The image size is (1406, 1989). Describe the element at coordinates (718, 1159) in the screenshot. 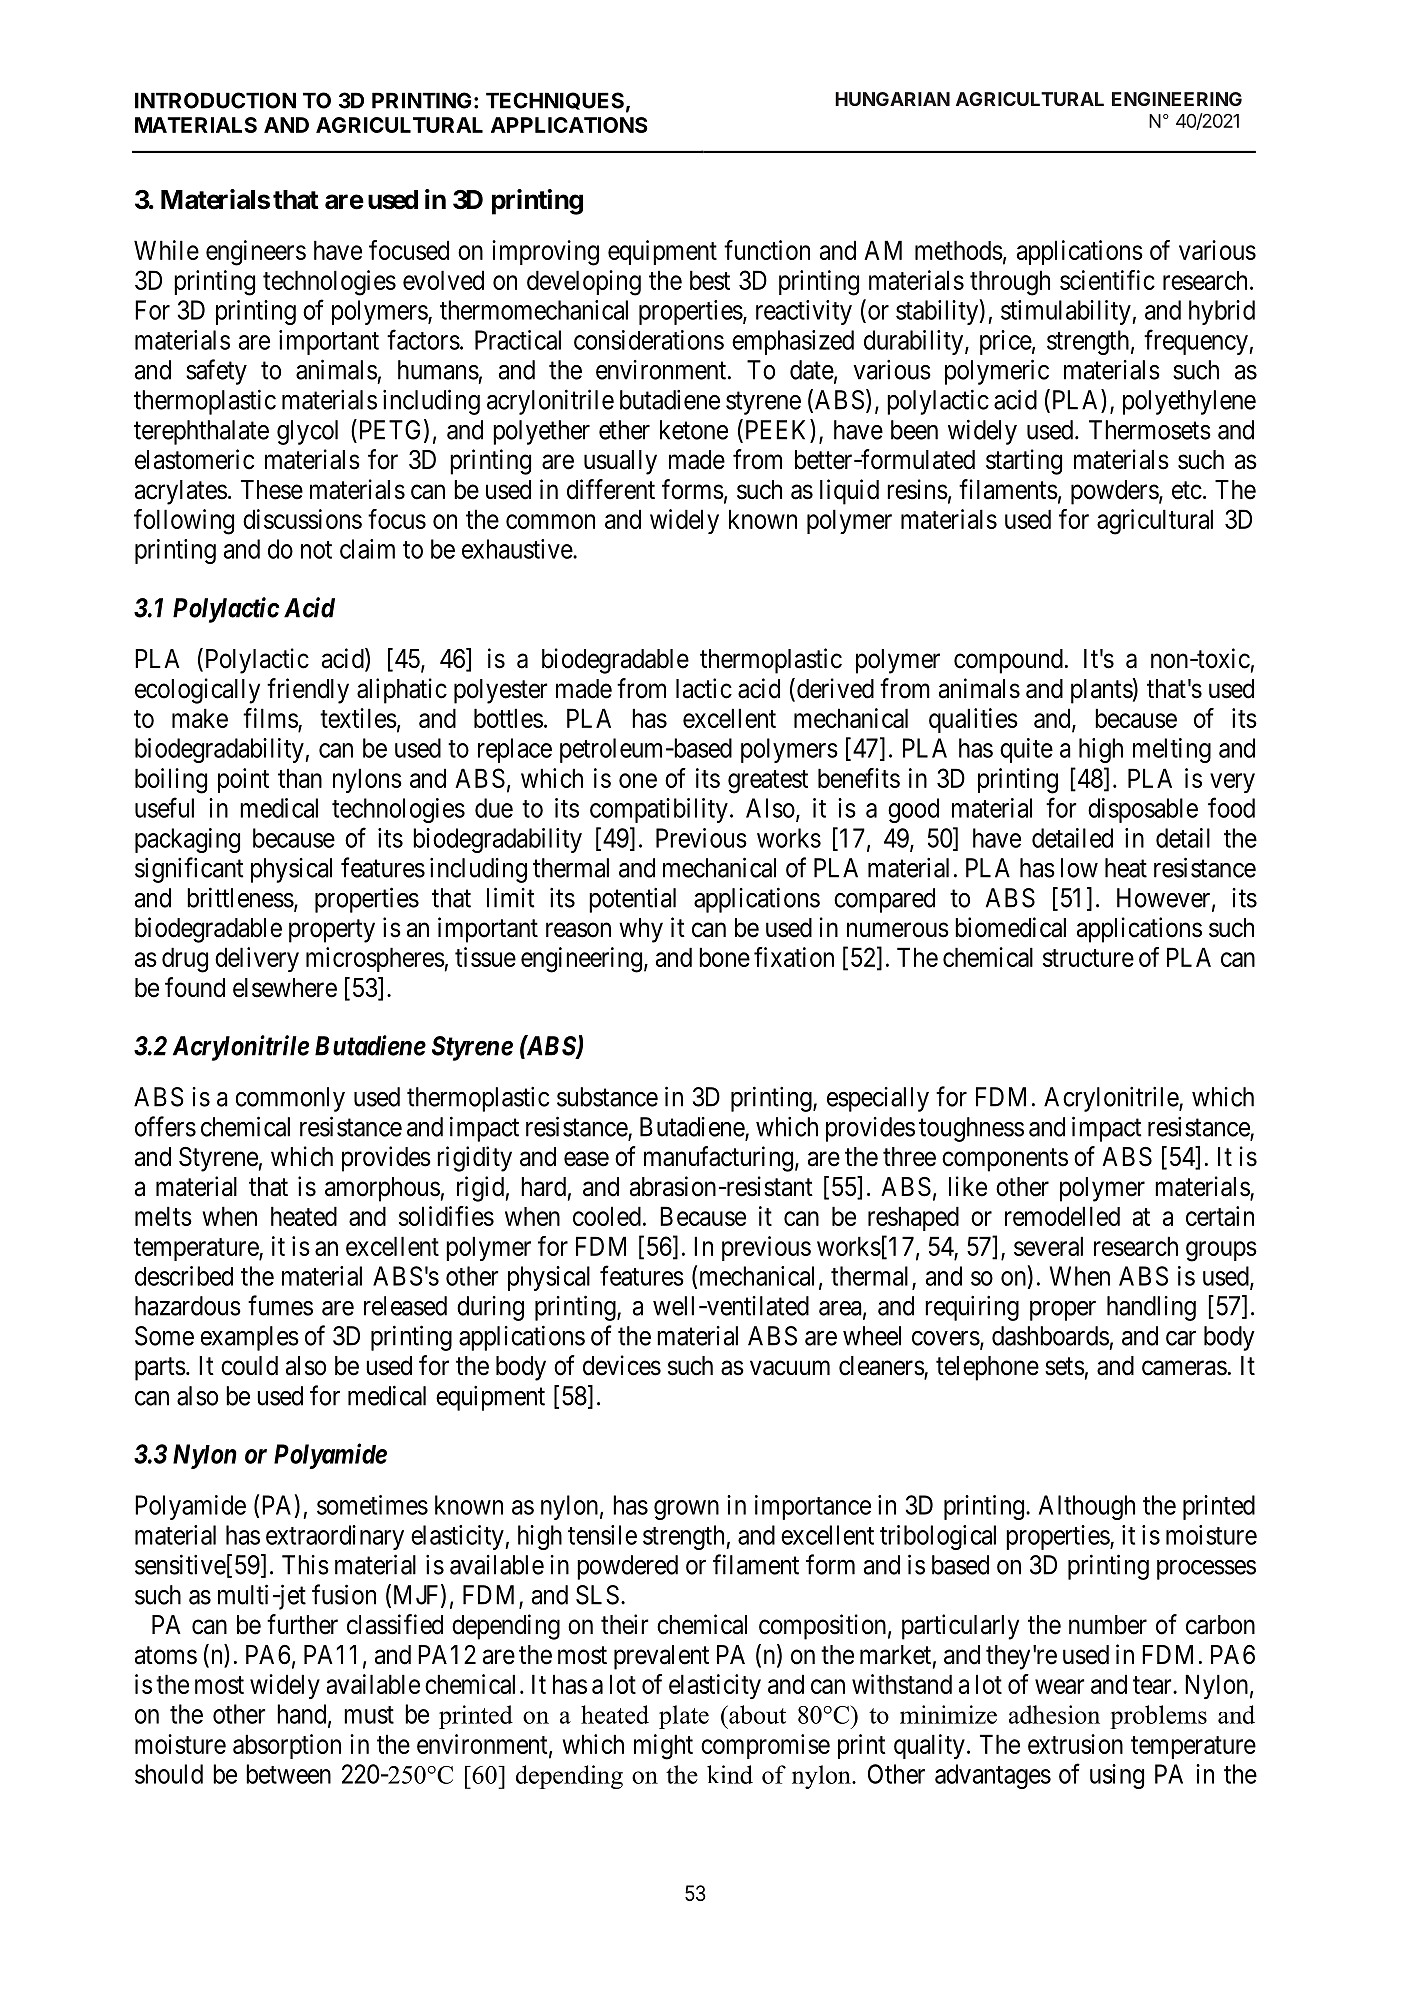

I see `manufacturing` at that location.
